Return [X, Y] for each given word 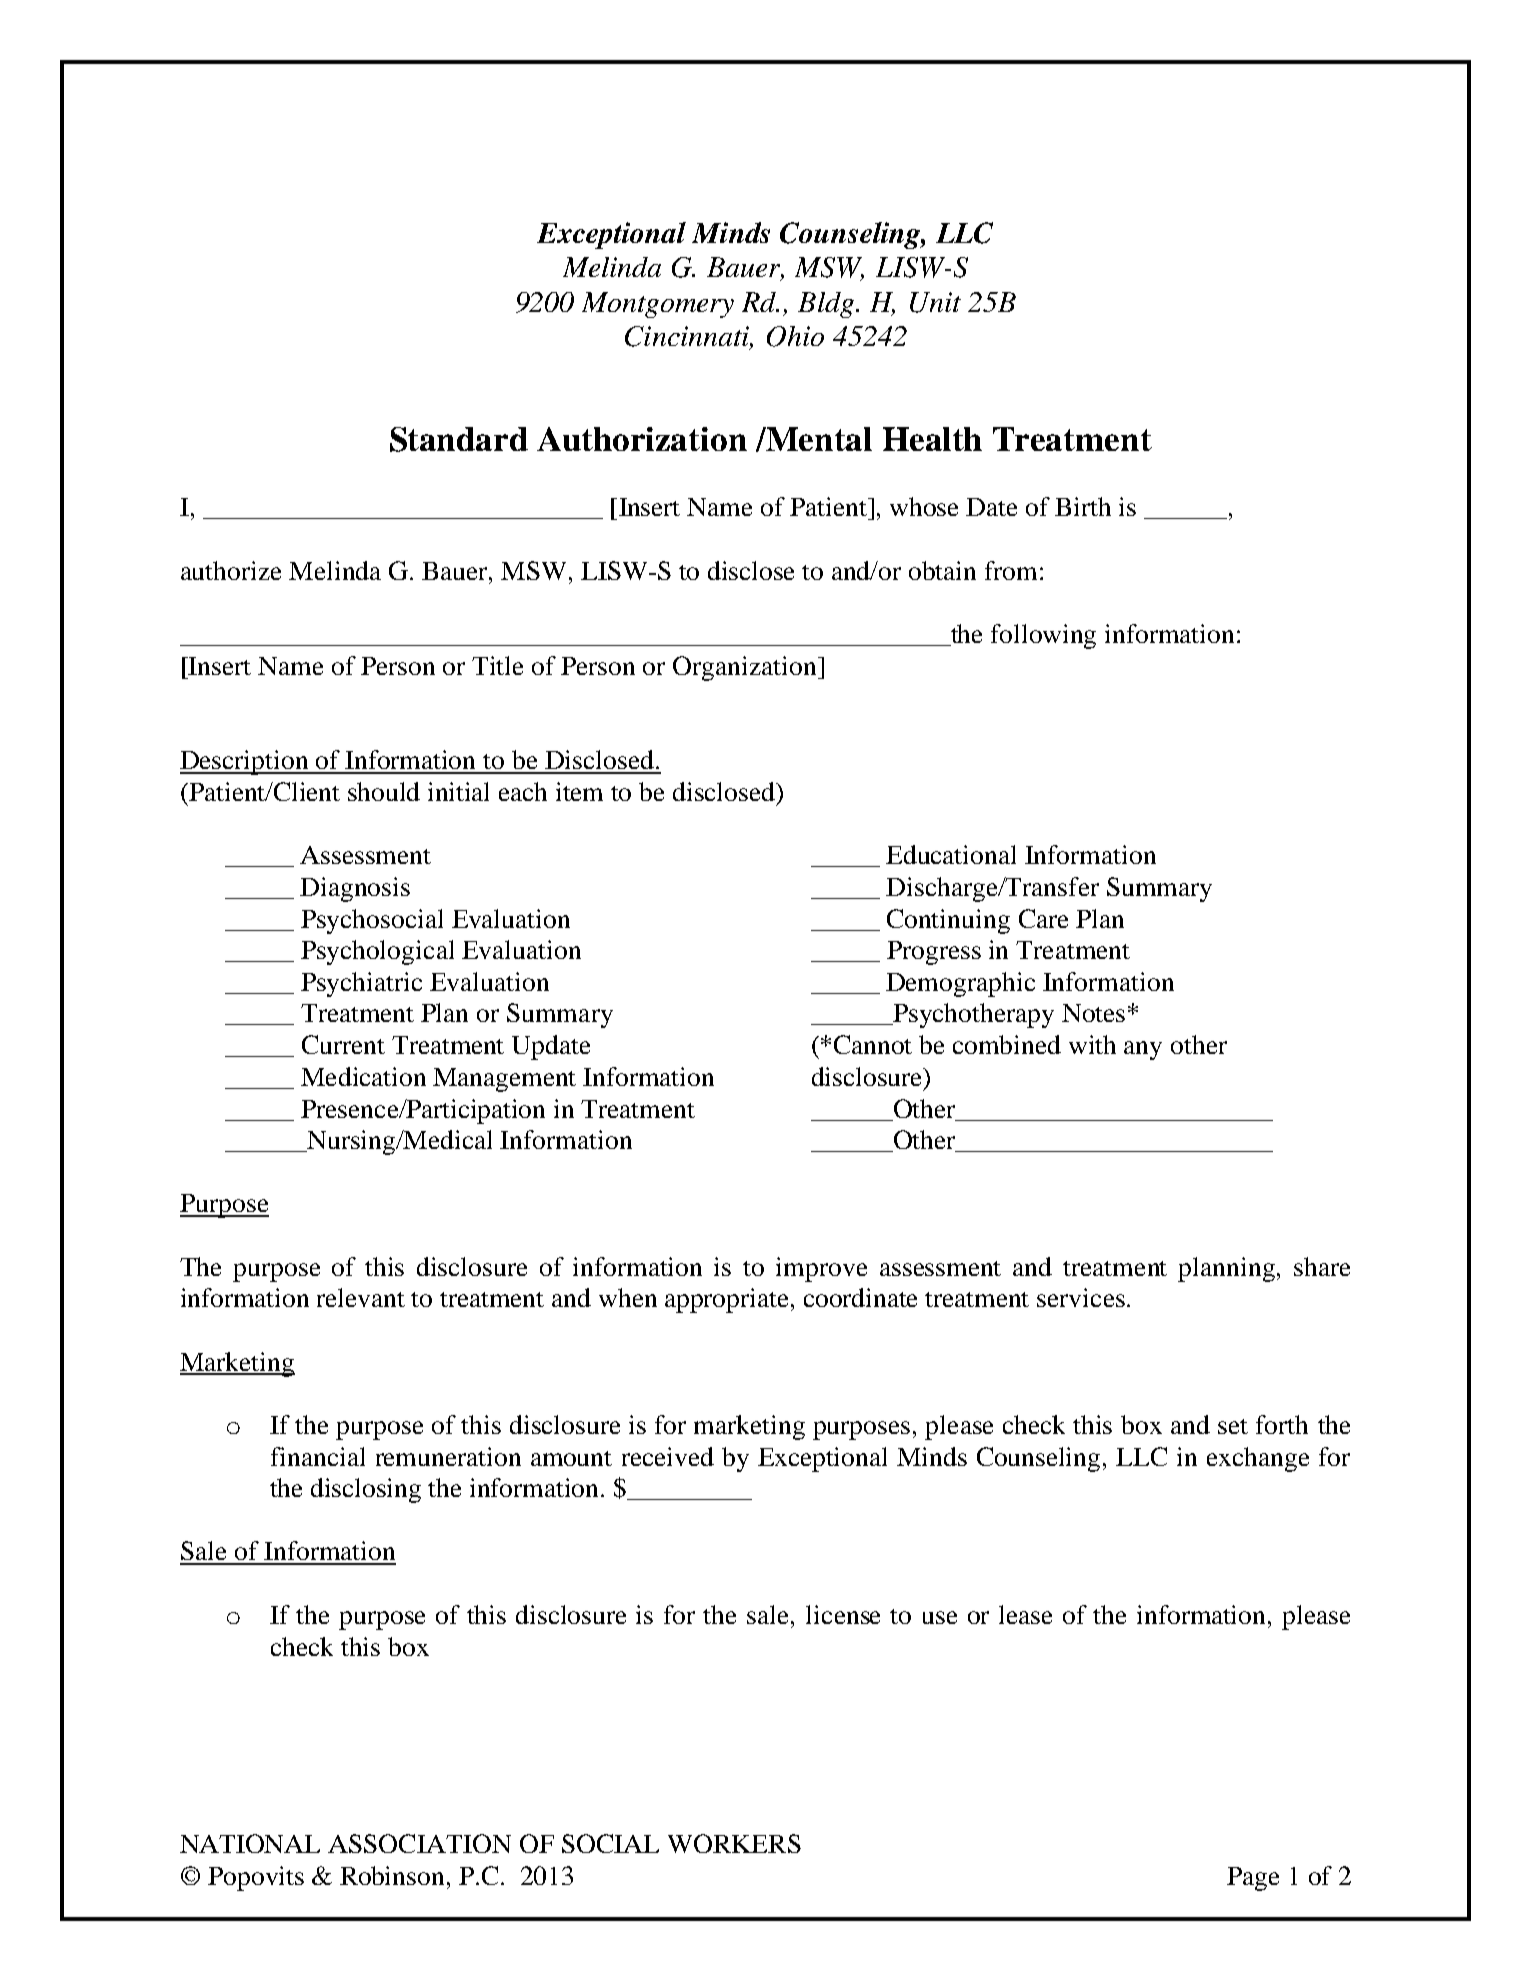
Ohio [795, 336]
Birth [1083, 506]
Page [1253, 1879]
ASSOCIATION [419, 1843]
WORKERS [734, 1843]
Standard [459, 439]
